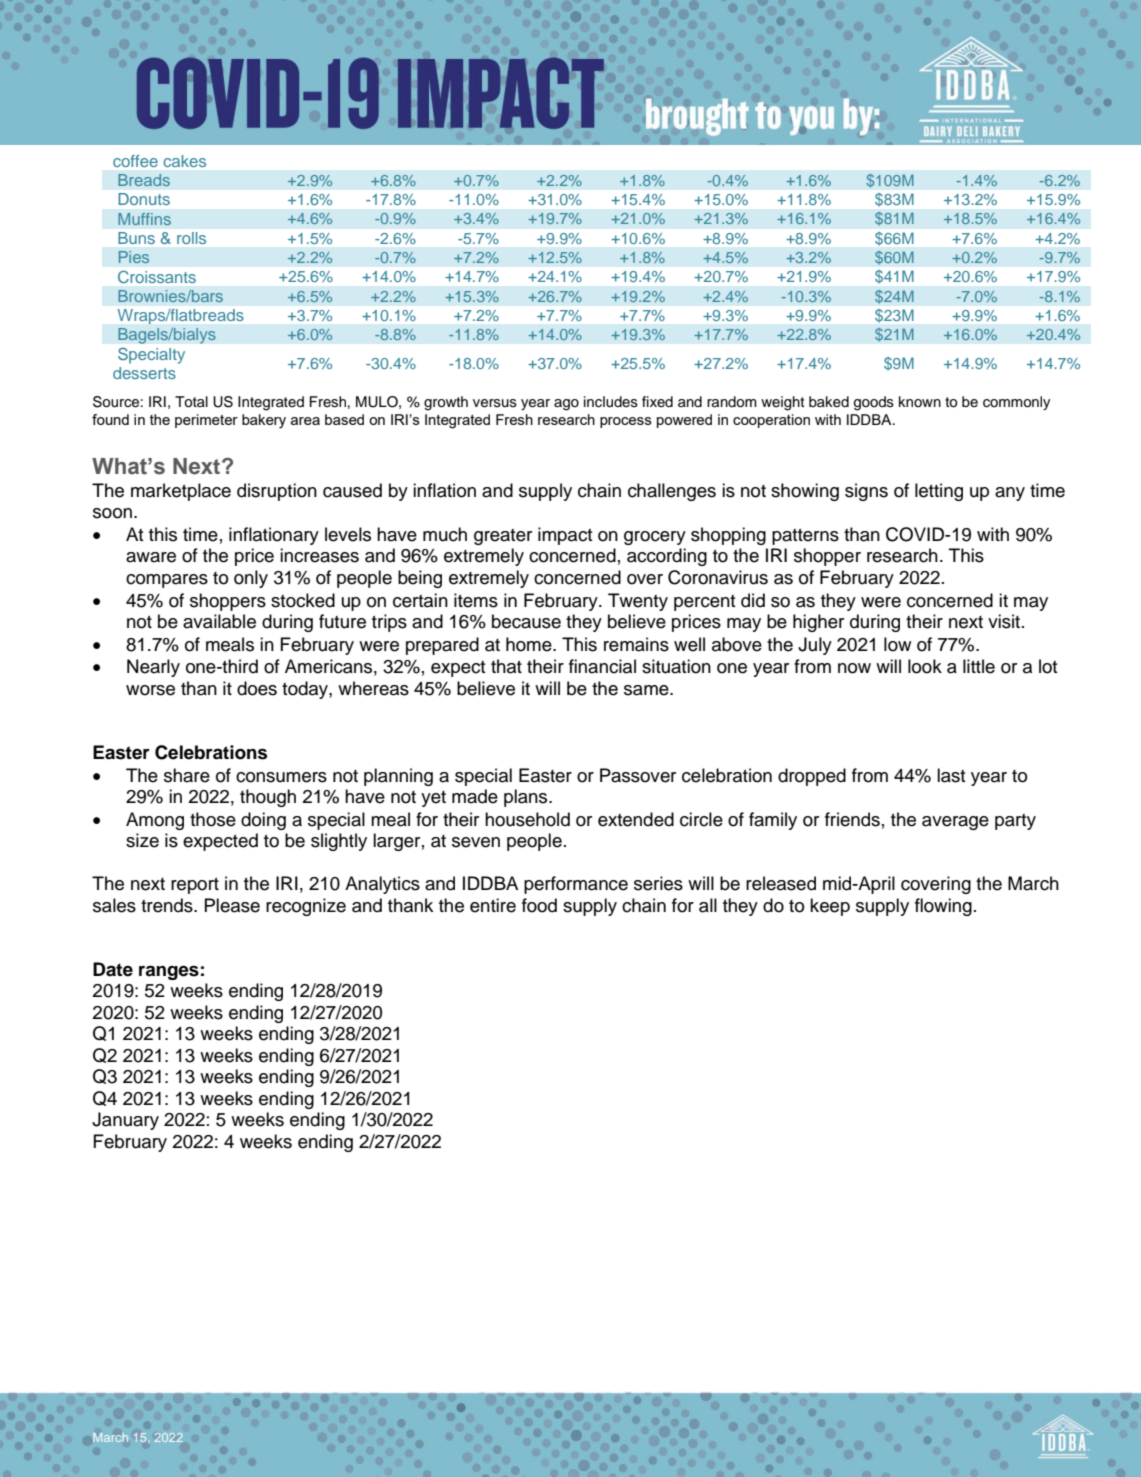 Image resolution: width=1141 pixels, height=1477 pixels. What do you see at coordinates (566, 405) in the document?
I see `ago` at bounding box center [566, 405].
